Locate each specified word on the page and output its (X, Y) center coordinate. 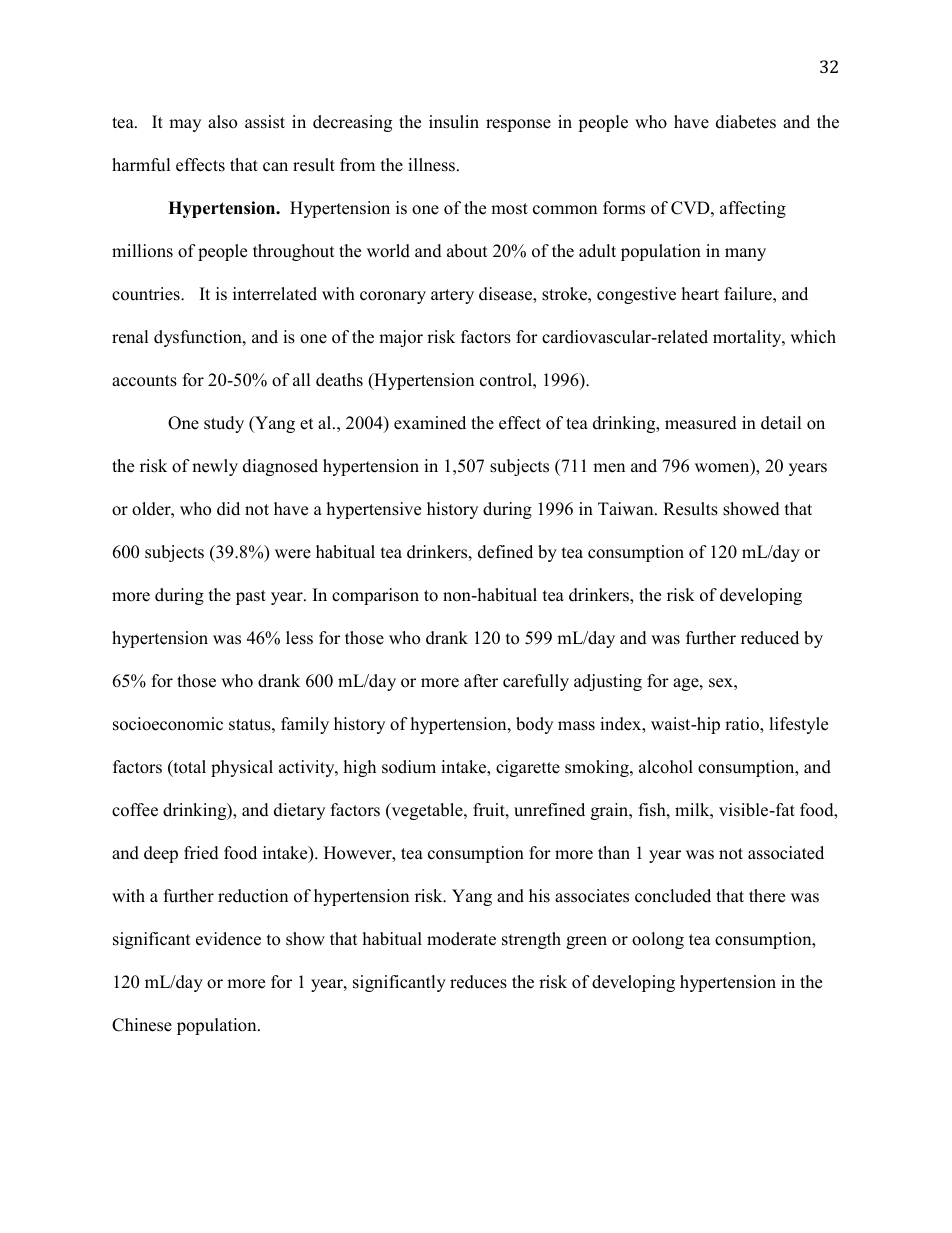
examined (430, 423)
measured (701, 423)
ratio (743, 725)
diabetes (746, 122)
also (222, 122)
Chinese (142, 1025)
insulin (454, 122)
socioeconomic (168, 724)
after (481, 681)
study (224, 424)
